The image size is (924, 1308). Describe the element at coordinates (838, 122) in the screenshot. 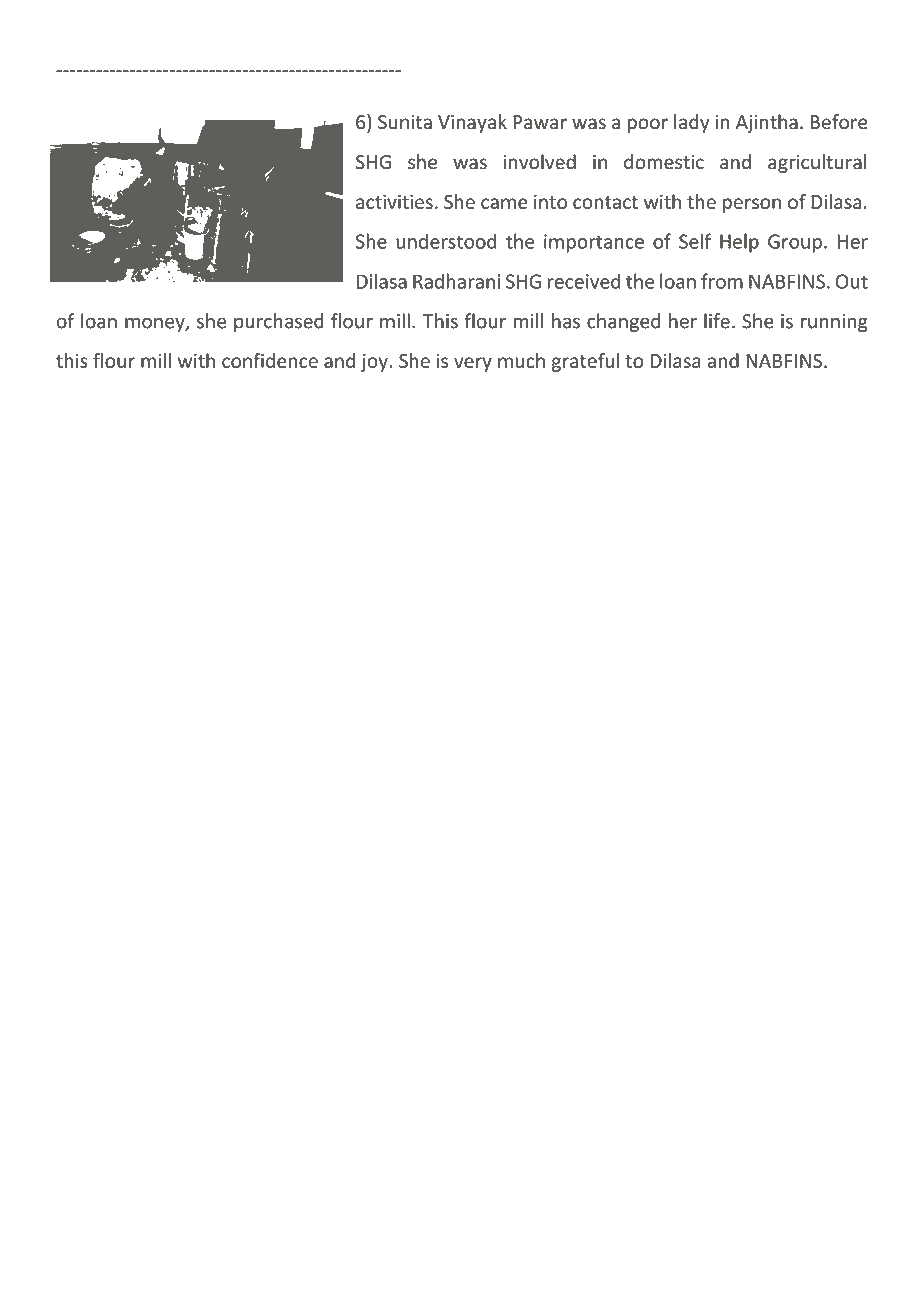

I see `Before` at that location.
